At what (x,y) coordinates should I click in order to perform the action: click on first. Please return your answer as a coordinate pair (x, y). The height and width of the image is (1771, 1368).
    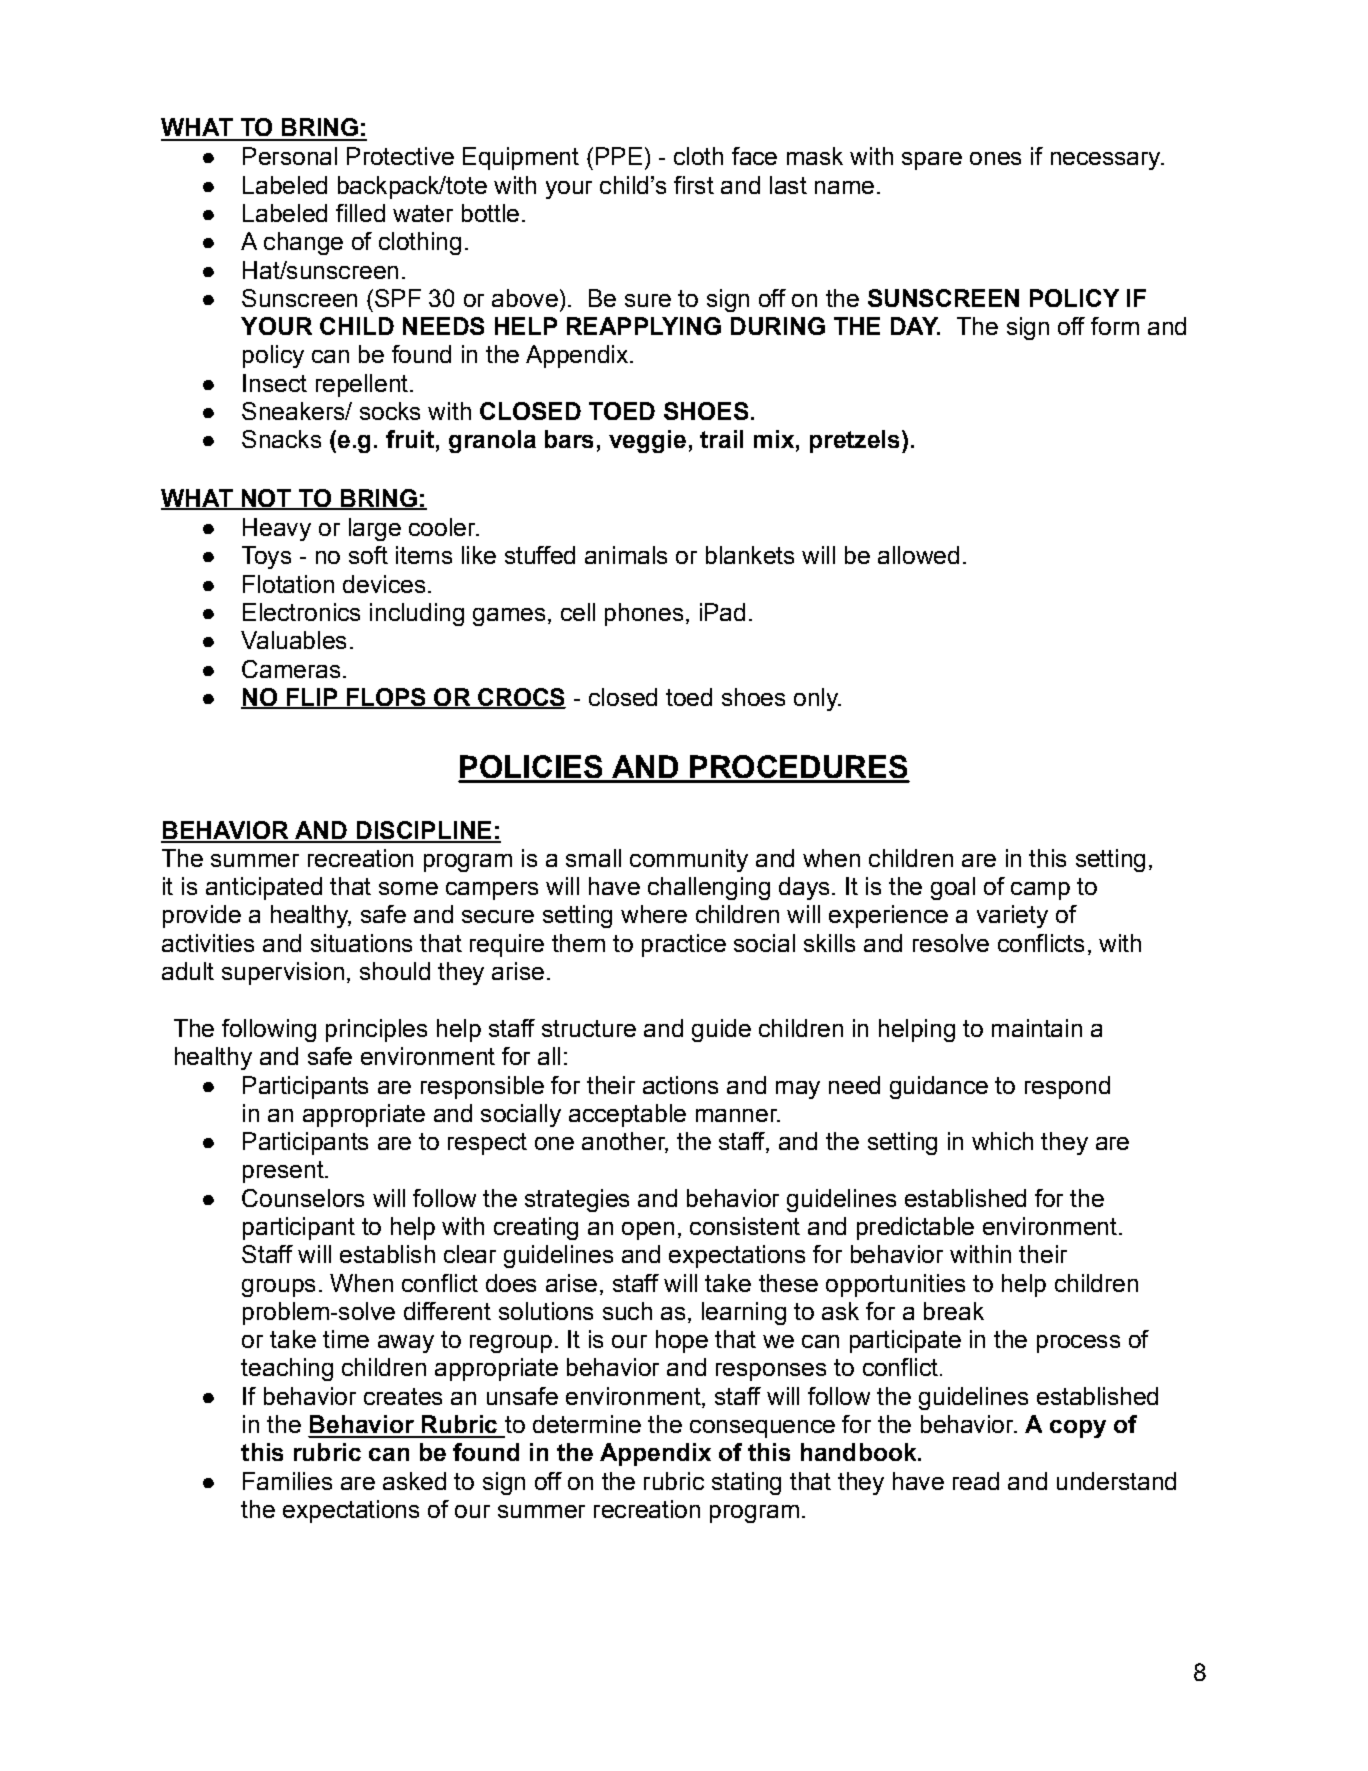
    Looking at the image, I should click on (694, 185).
